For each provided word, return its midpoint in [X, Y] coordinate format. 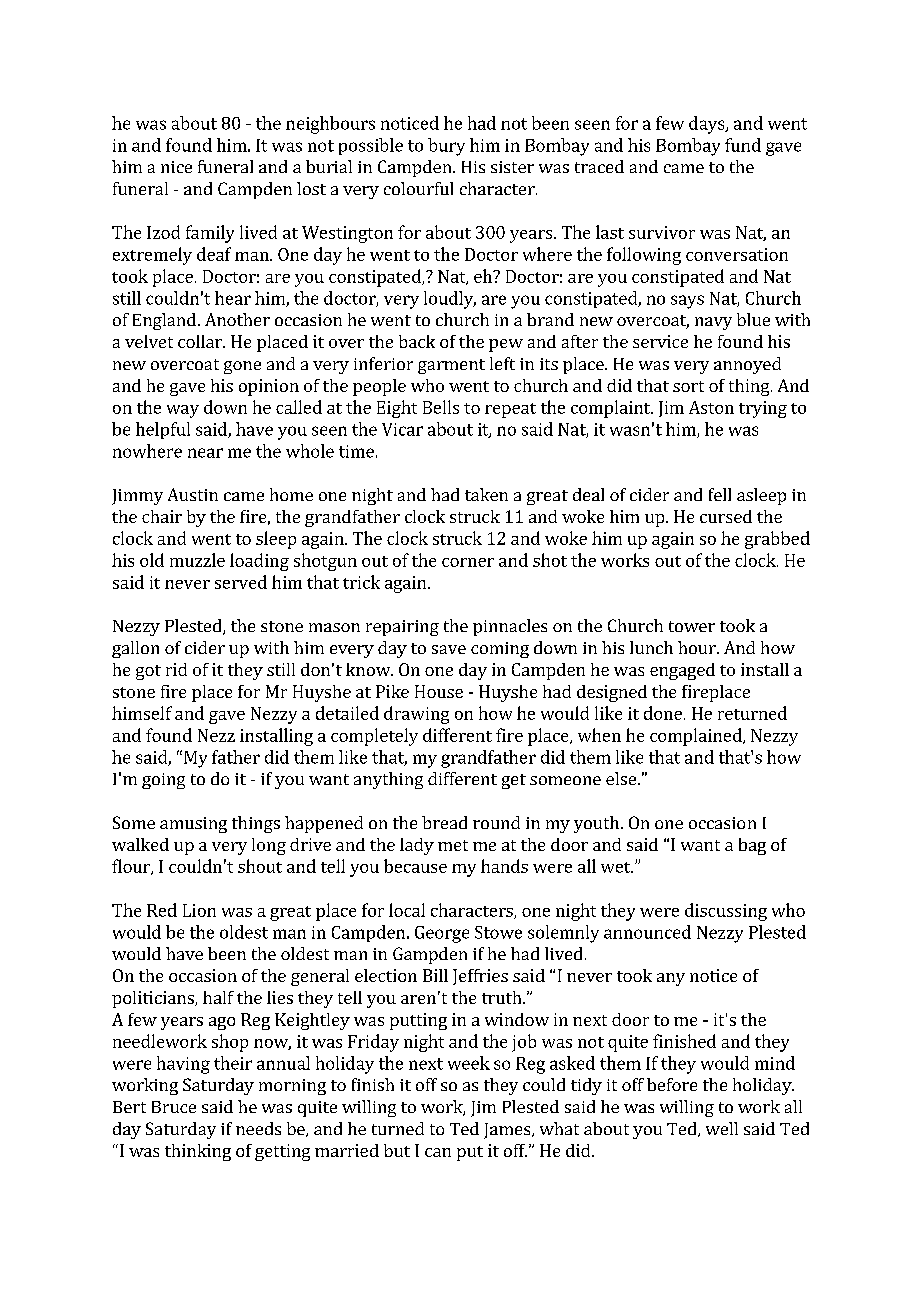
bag [752, 846]
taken [486, 494]
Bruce [174, 1107]
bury [446, 147]
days [708, 125]
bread [444, 822]
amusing [193, 825]
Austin [193, 494]
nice [176, 167]
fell [720, 494]
